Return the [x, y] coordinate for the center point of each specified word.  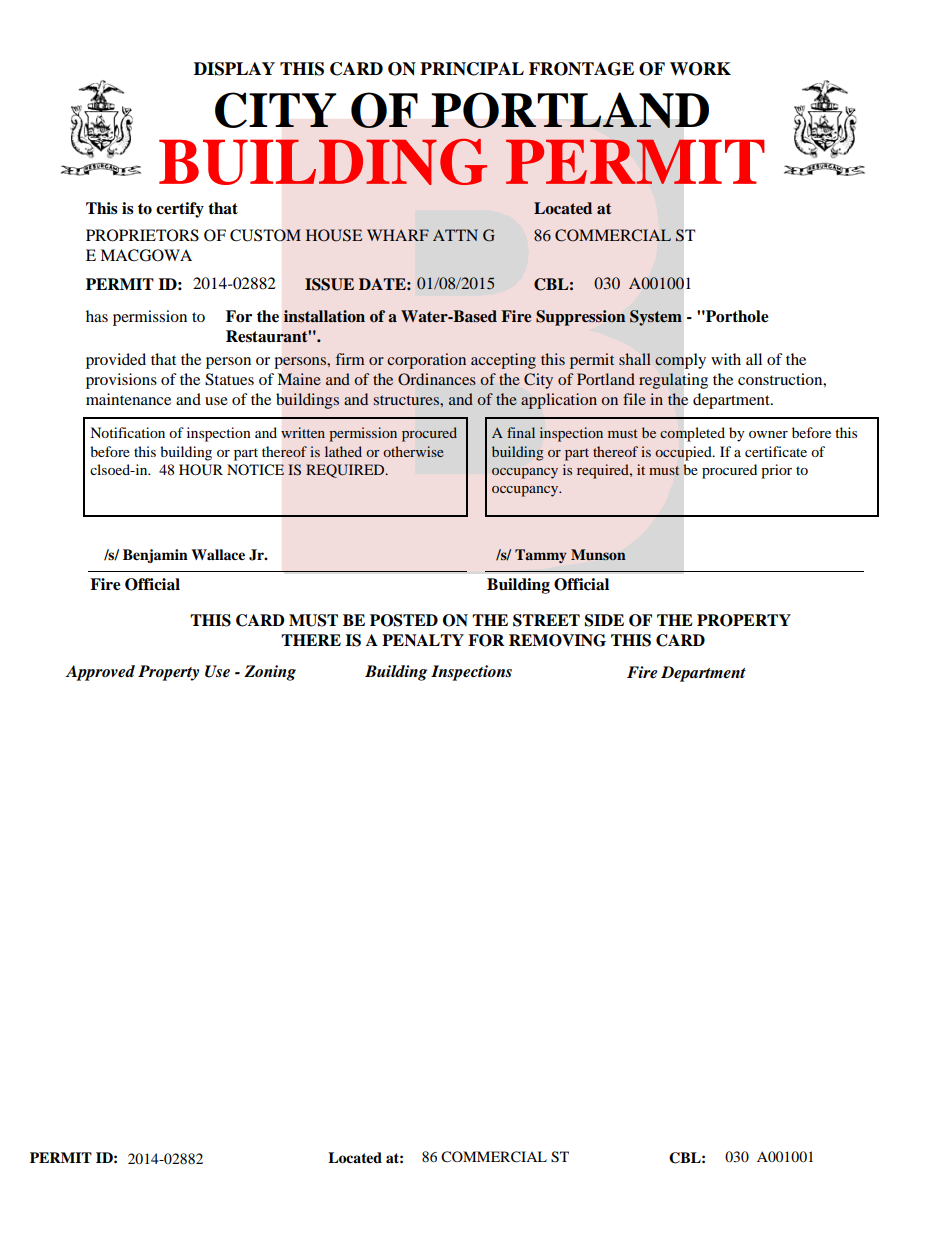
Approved [100, 673]
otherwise [413, 451]
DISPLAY [234, 69]
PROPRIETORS [142, 235]
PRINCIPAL [472, 69]
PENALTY [423, 640]
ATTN [455, 235]
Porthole [736, 316]
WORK [700, 69]
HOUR [201, 470]
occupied [684, 453]
